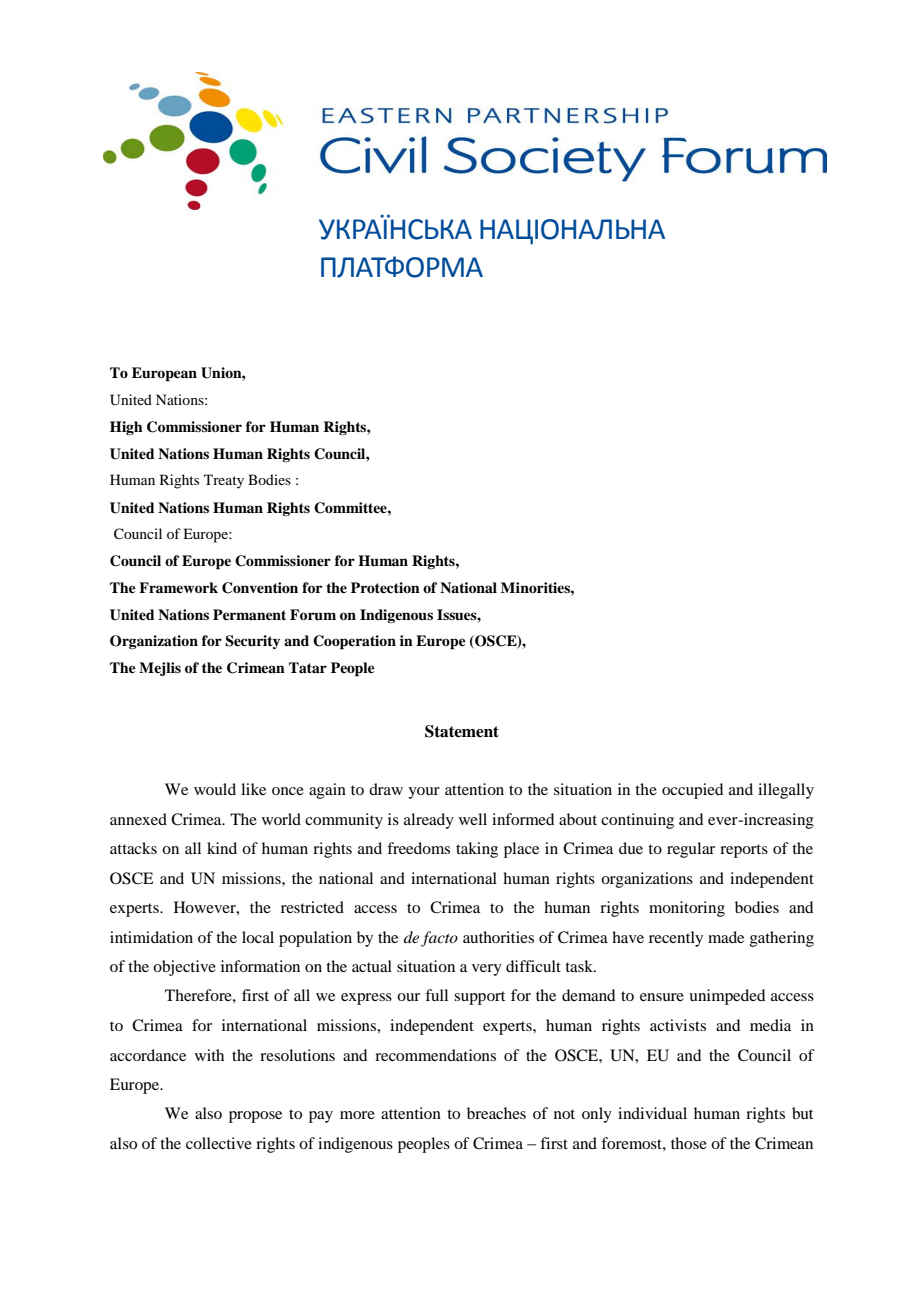 The height and width of the screenshot is (1308, 924). Describe the element at coordinates (224, 481) in the screenshot. I see `Treaty` at that location.
